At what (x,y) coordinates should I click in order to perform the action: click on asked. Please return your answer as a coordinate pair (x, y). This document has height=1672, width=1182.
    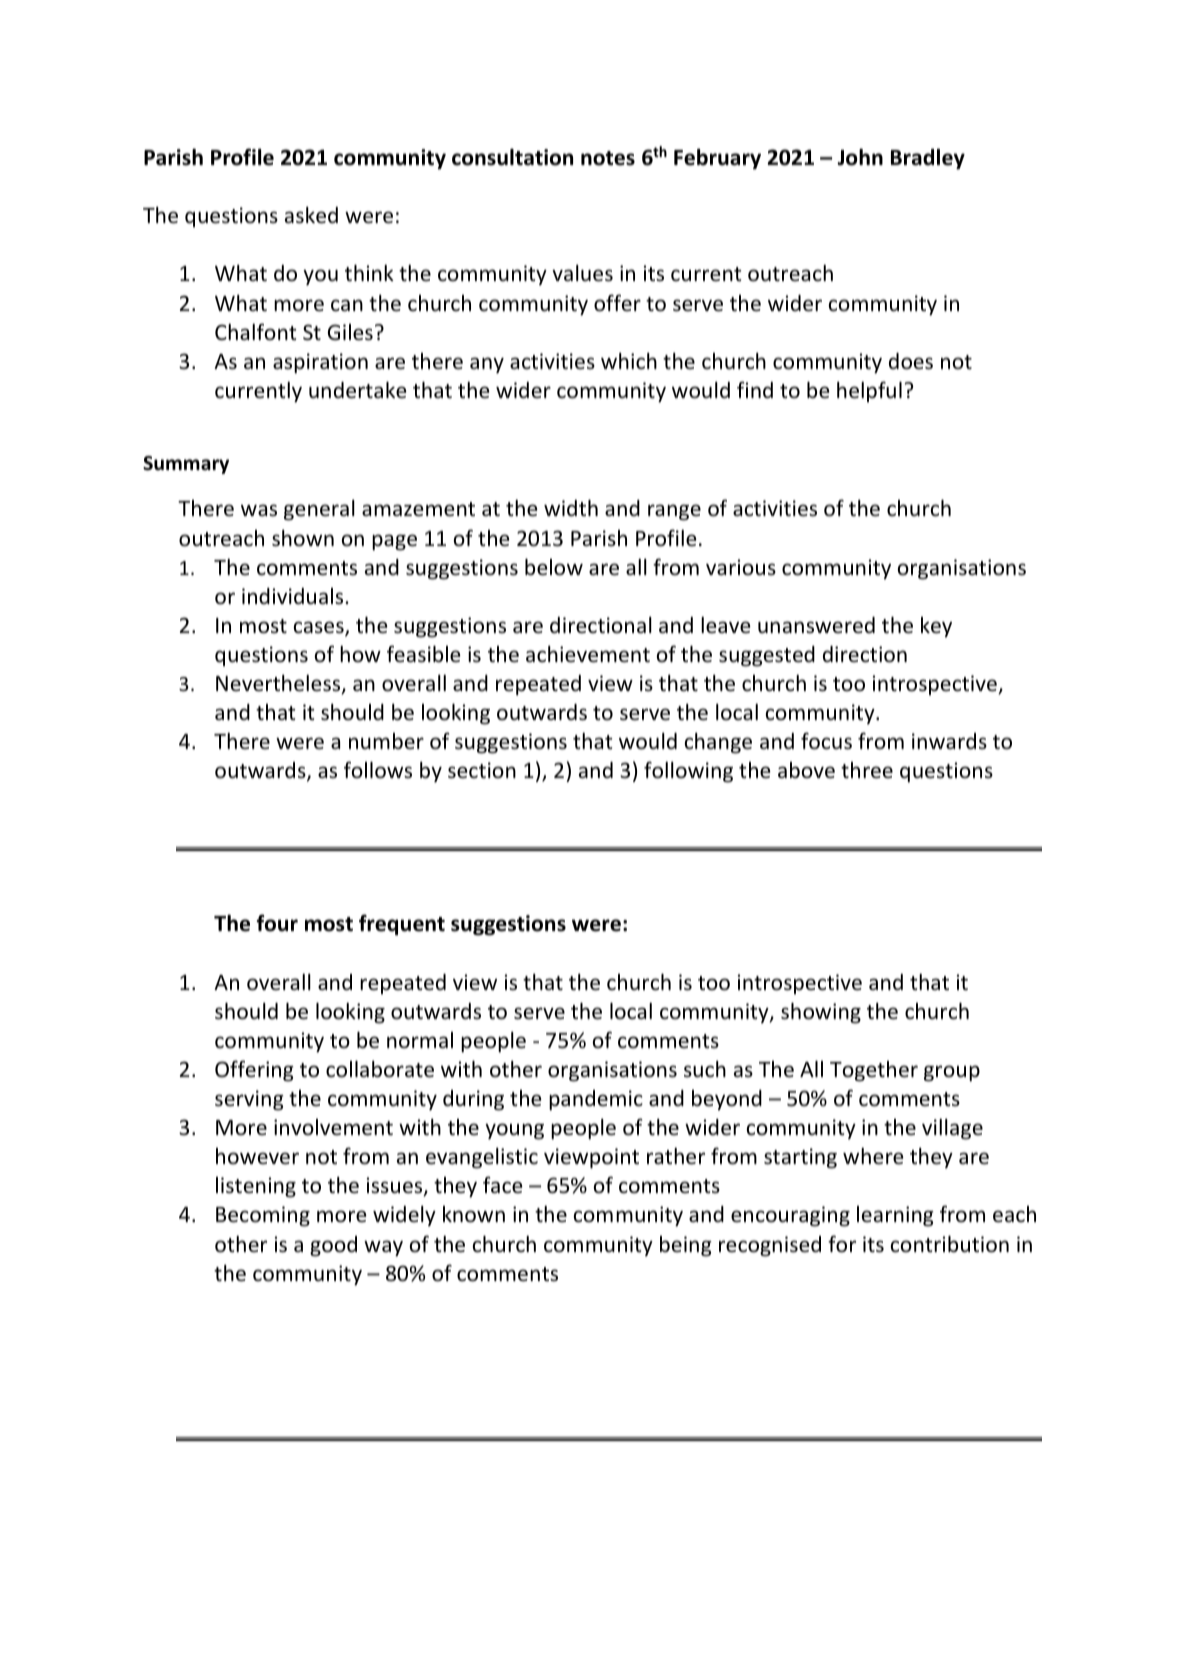
    Looking at the image, I should click on (311, 215).
